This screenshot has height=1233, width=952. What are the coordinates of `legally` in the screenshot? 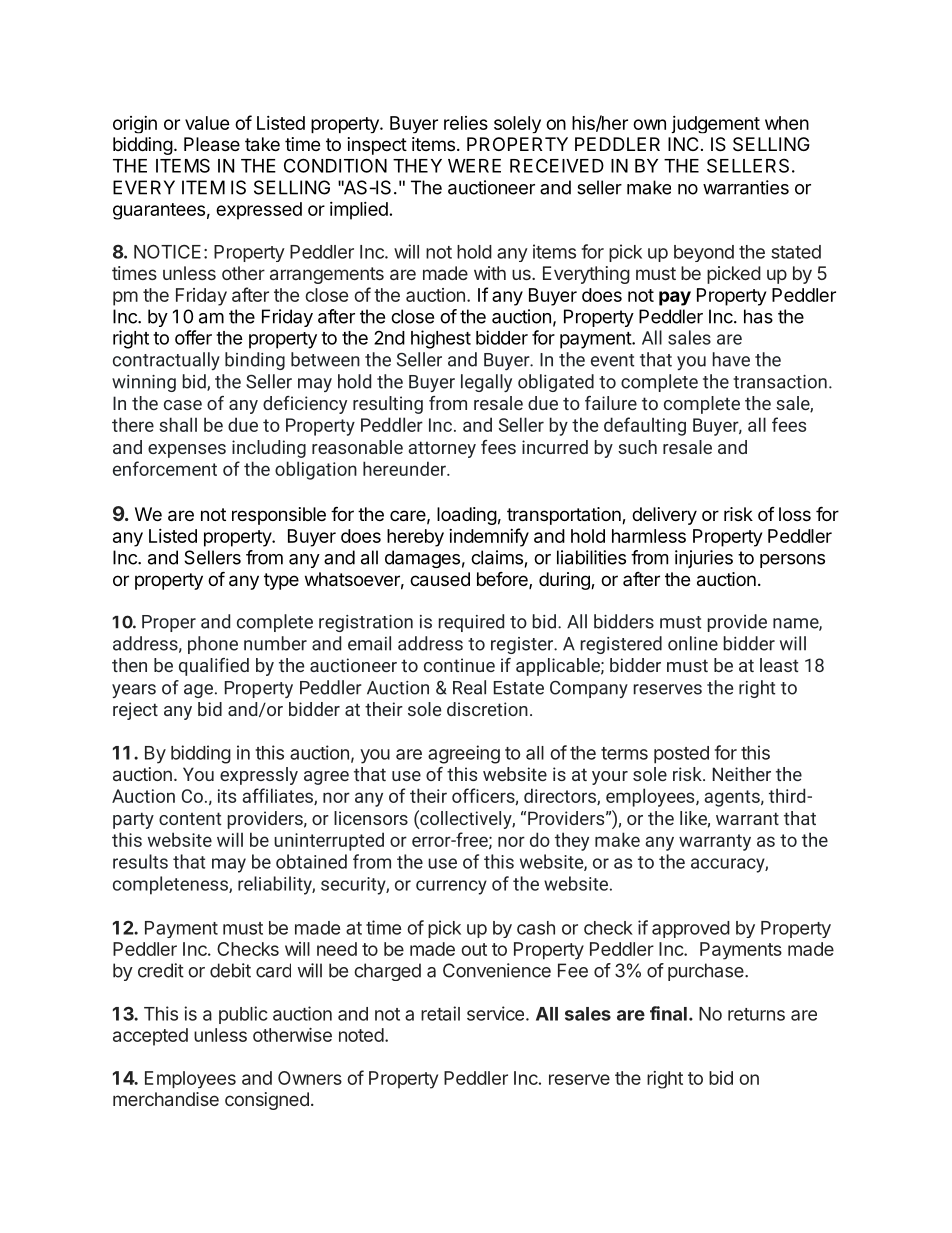 It's located at (486, 383).
